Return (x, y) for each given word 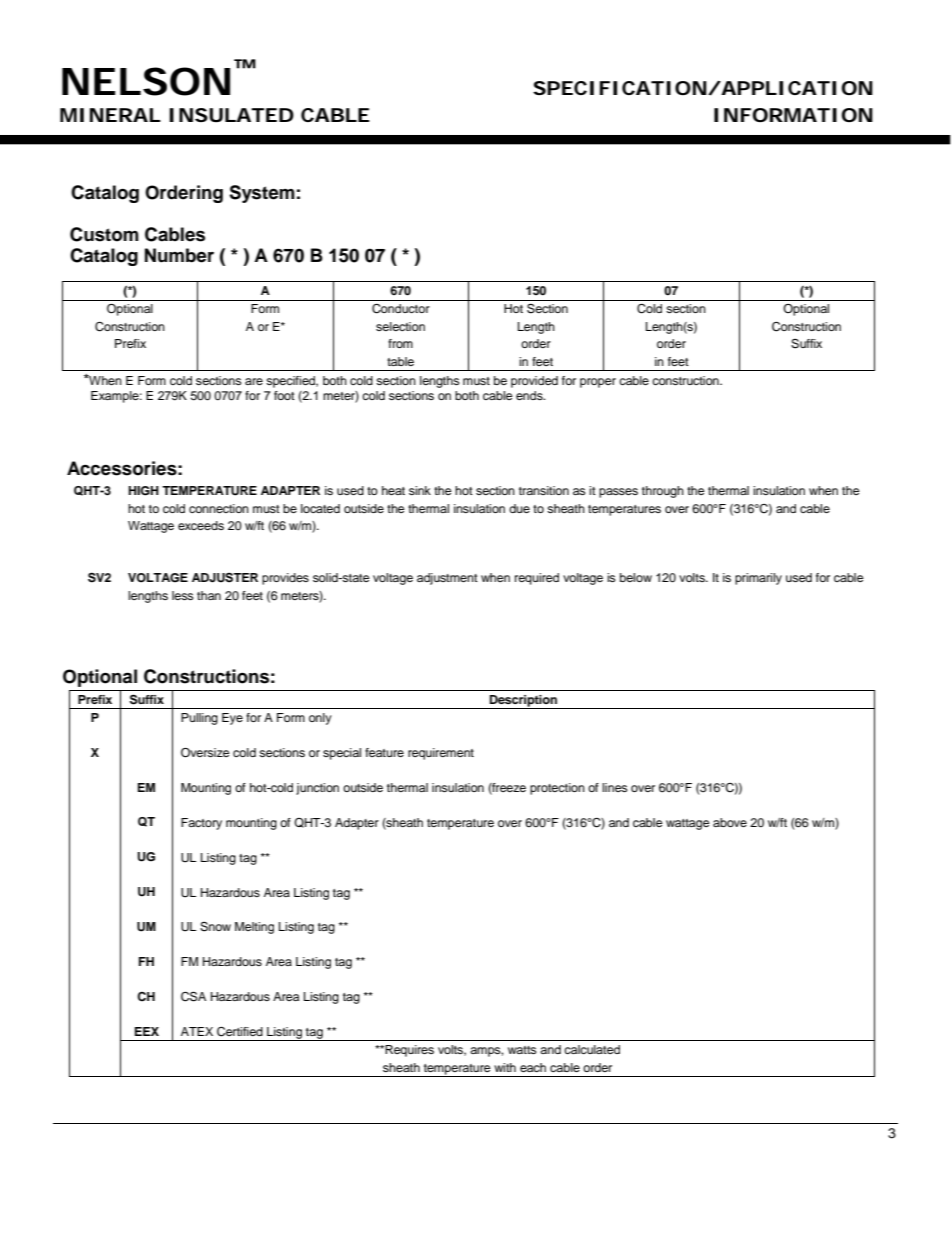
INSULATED (231, 115)
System (262, 194)
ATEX (197, 1031)
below (636, 577)
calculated (592, 1049)
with (505, 1067)
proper (598, 383)
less (183, 595)
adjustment (447, 579)
